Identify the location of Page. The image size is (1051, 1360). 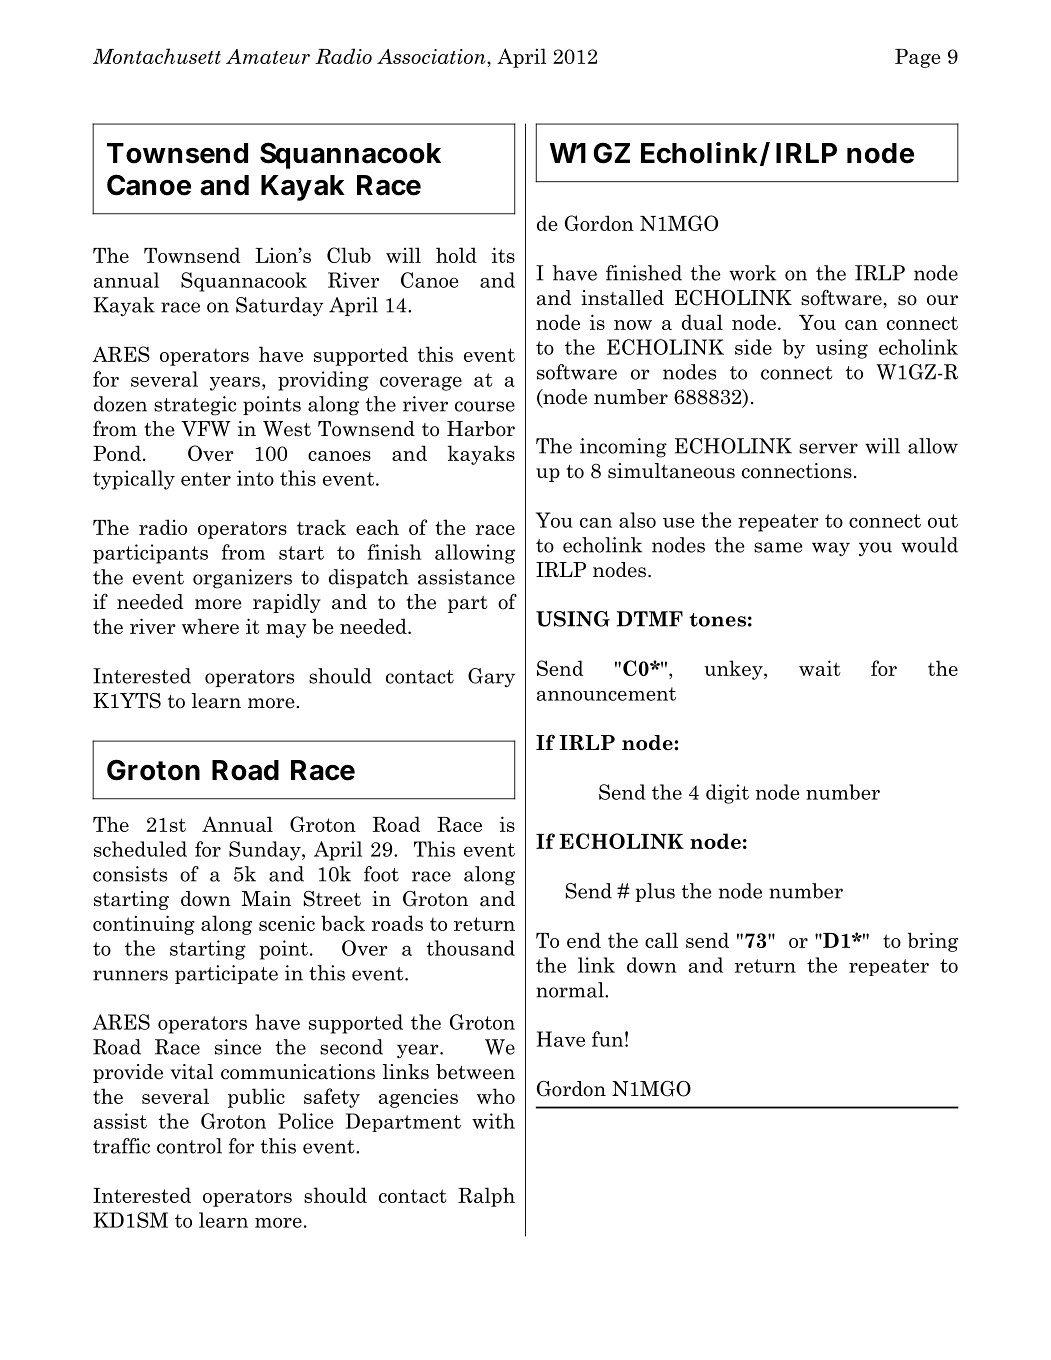
(918, 58).
